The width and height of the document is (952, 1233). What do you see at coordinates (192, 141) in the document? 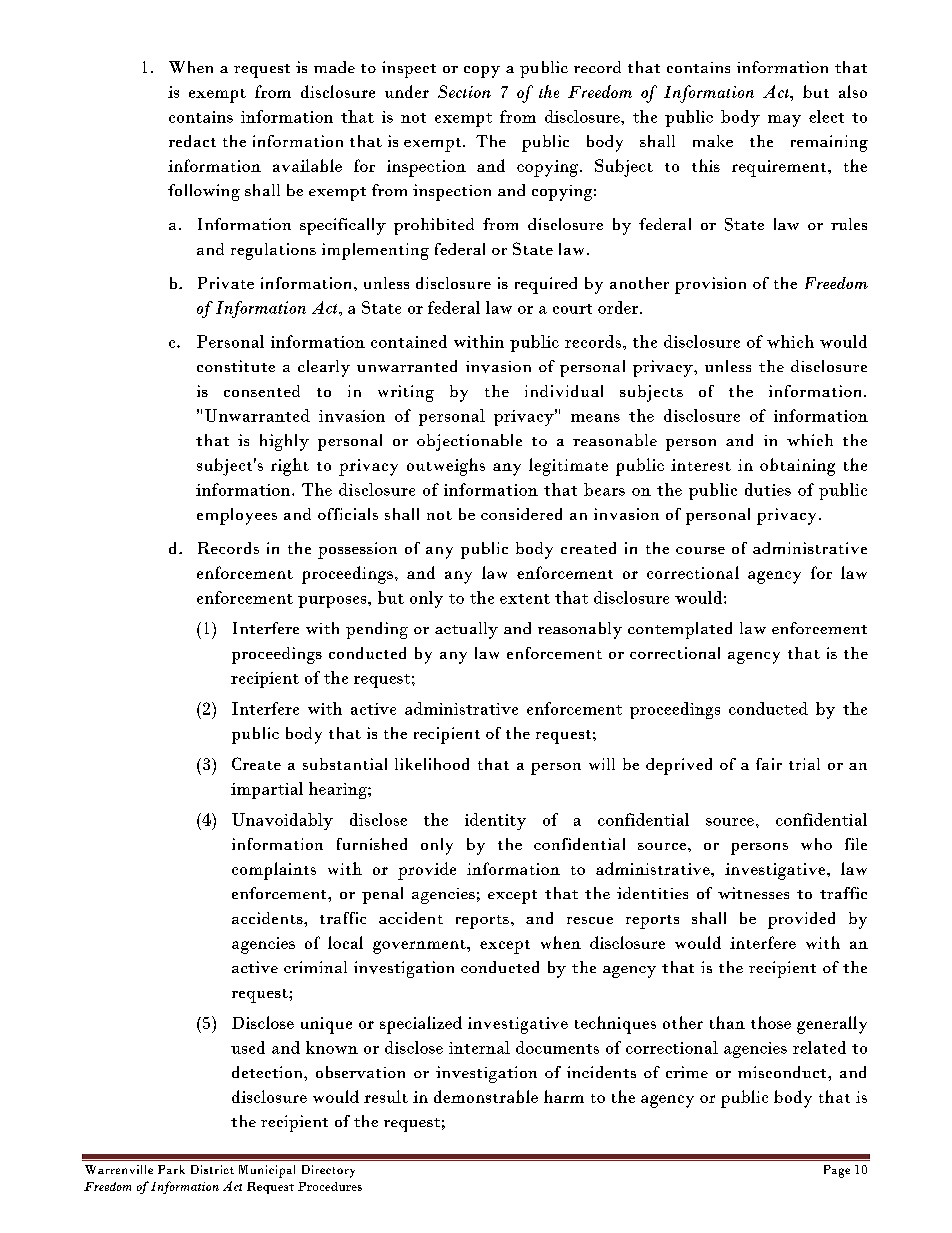
I see `redact` at bounding box center [192, 141].
